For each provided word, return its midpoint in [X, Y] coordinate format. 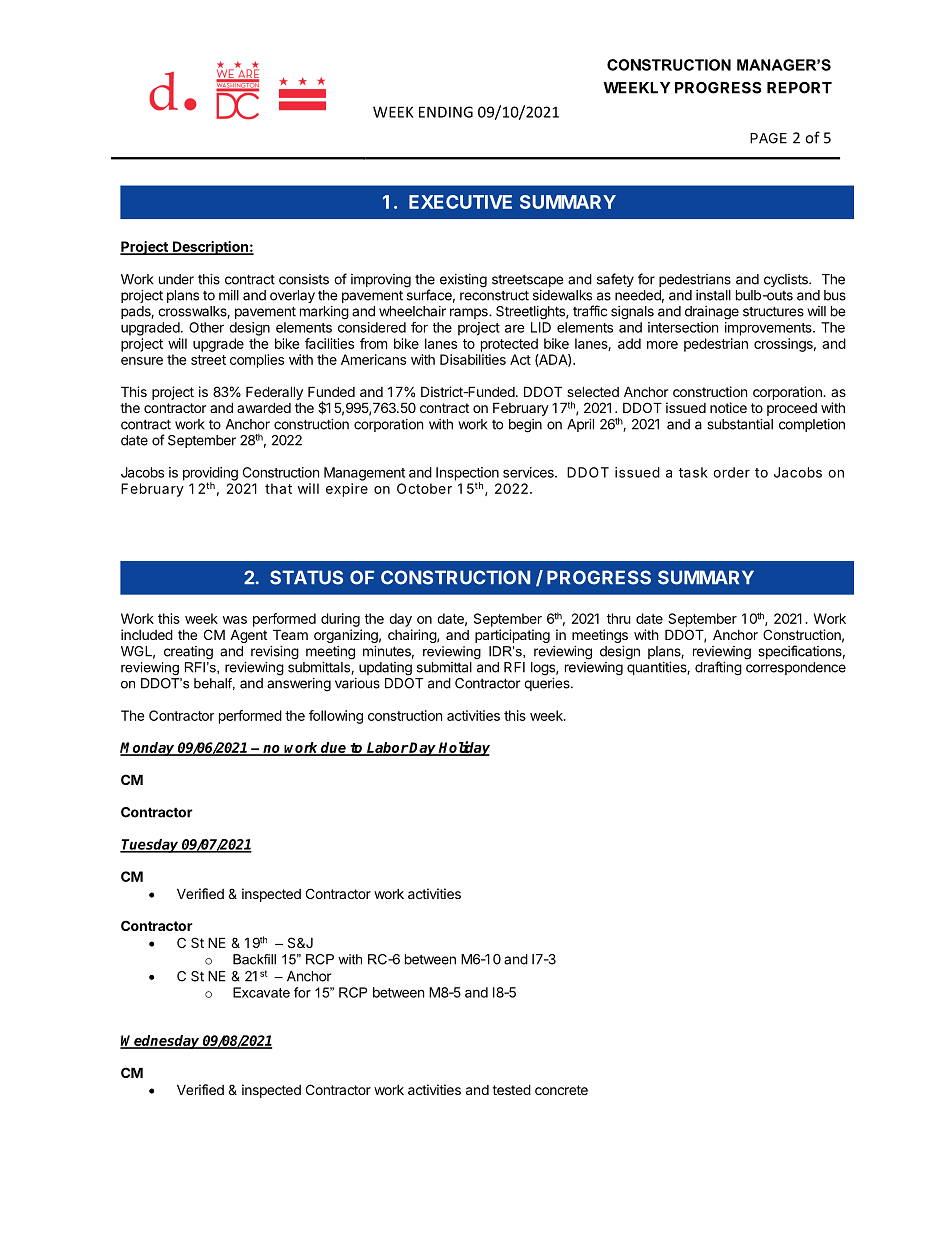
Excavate [261, 992]
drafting [718, 668]
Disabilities [473, 359]
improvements [769, 329]
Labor [387, 748]
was [235, 620]
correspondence [796, 668]
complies [257, 361]
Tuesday [150, 846]
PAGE [768, 138]
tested [511, 1089]
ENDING [446, 112]
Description [210, 248]
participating [512, 636]
